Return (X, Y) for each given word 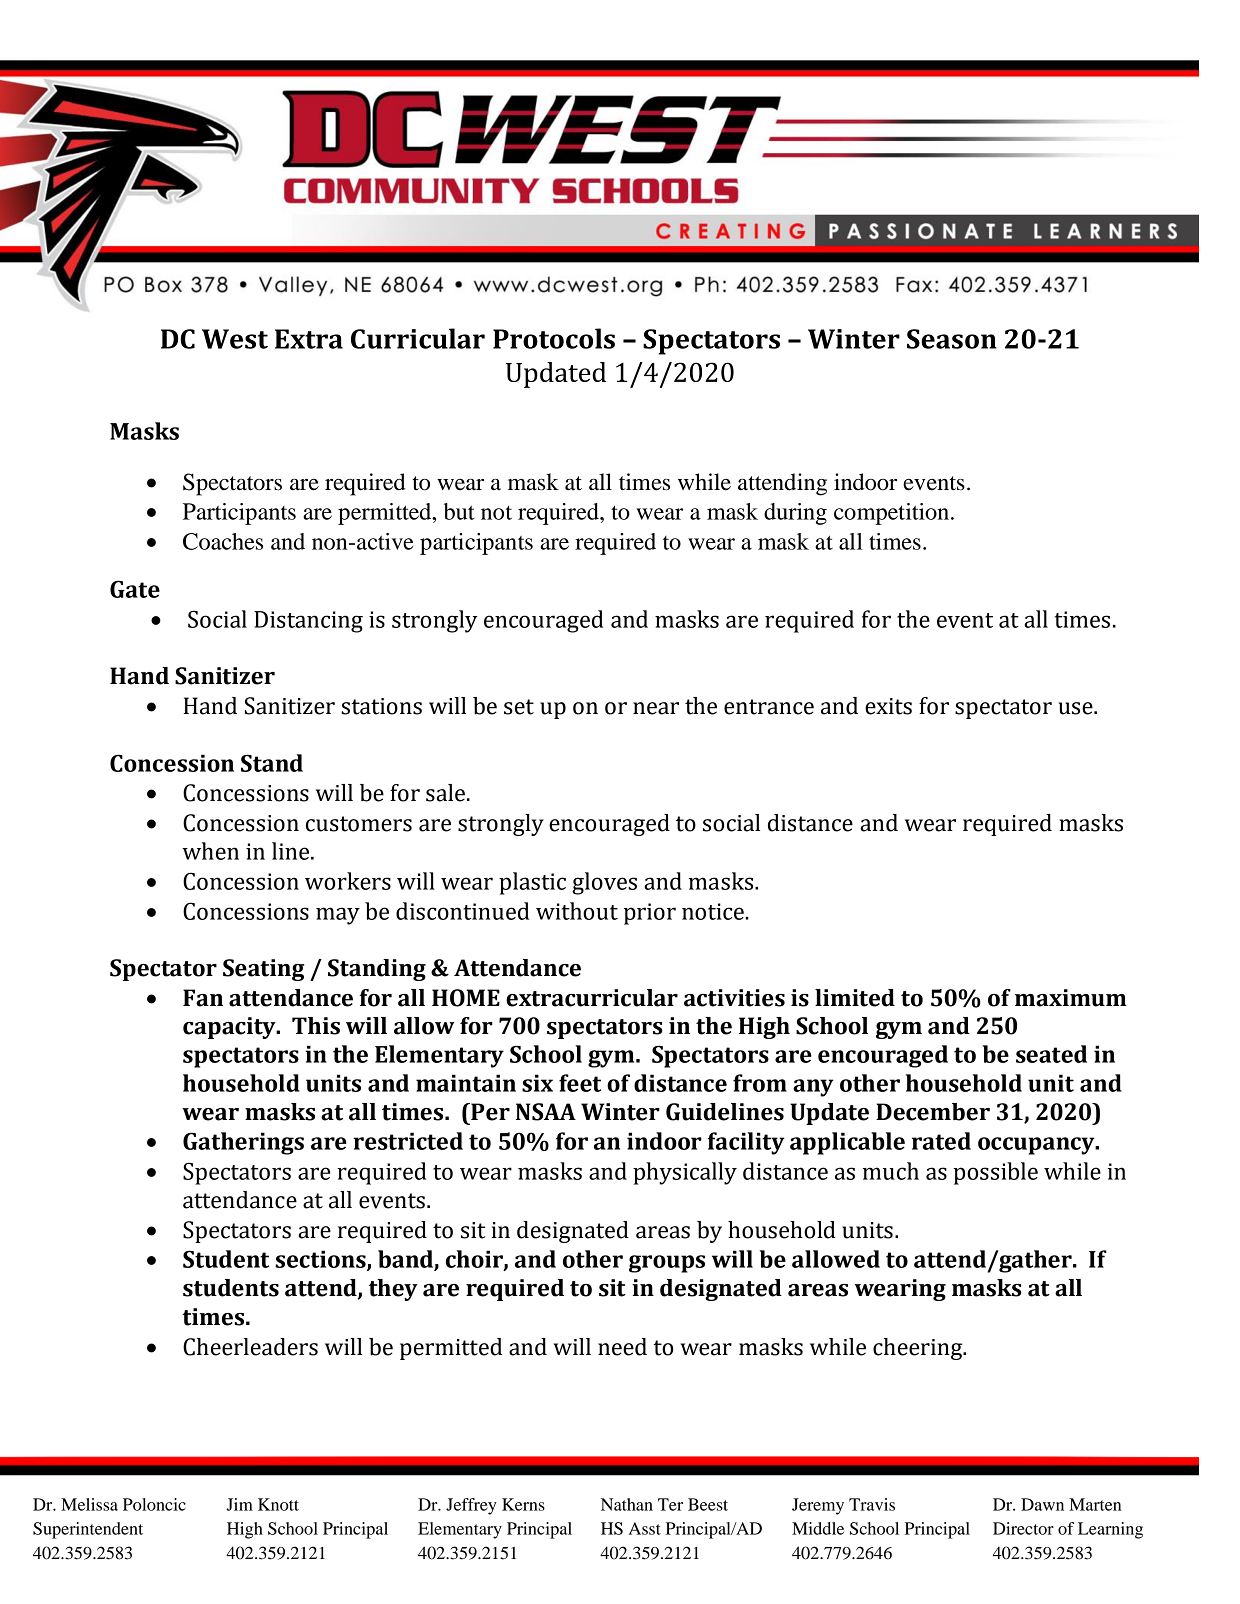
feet (580, 1083)
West (235, 339)
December (933, 1112)
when (210, 851)
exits (888, 706)
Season (952, 339)
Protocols (554, 338)
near (656, 708)
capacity (230, 1028)
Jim (239, 1504)
